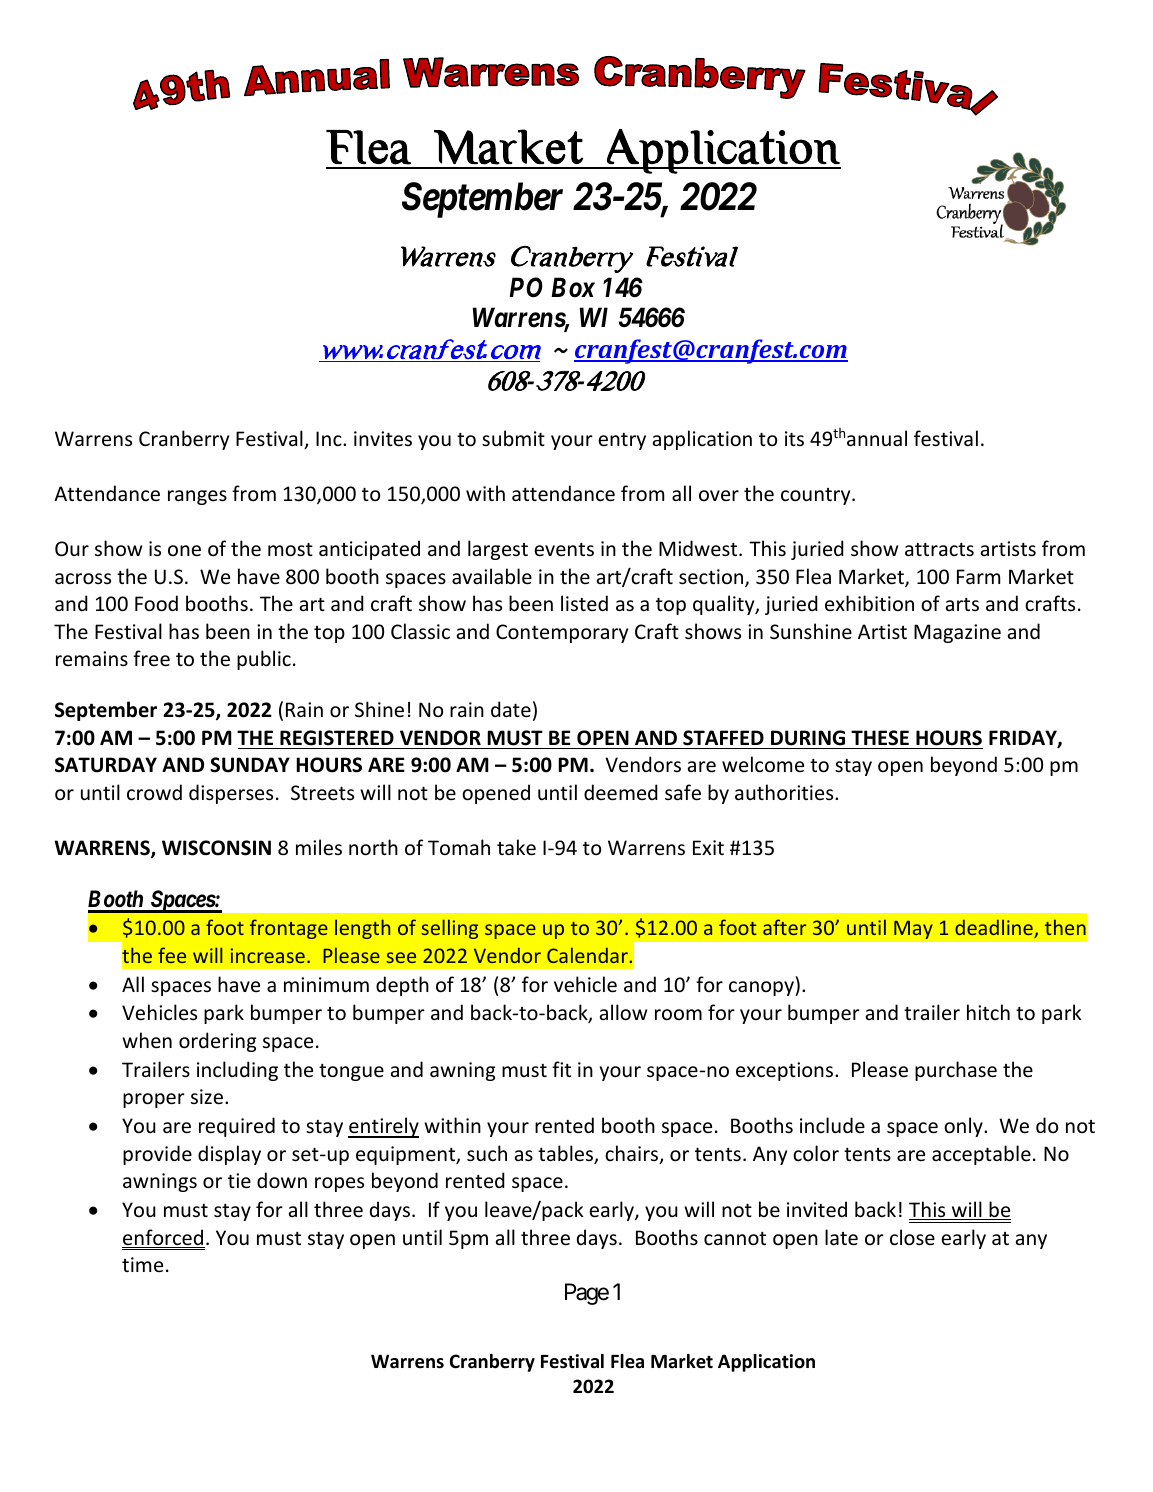 Image resolution: width=1153 pixels, height=1492 pixels. What do you see at coordinates (573, 287) in the document?
I see `Box` at bounding box center [573, 287].
